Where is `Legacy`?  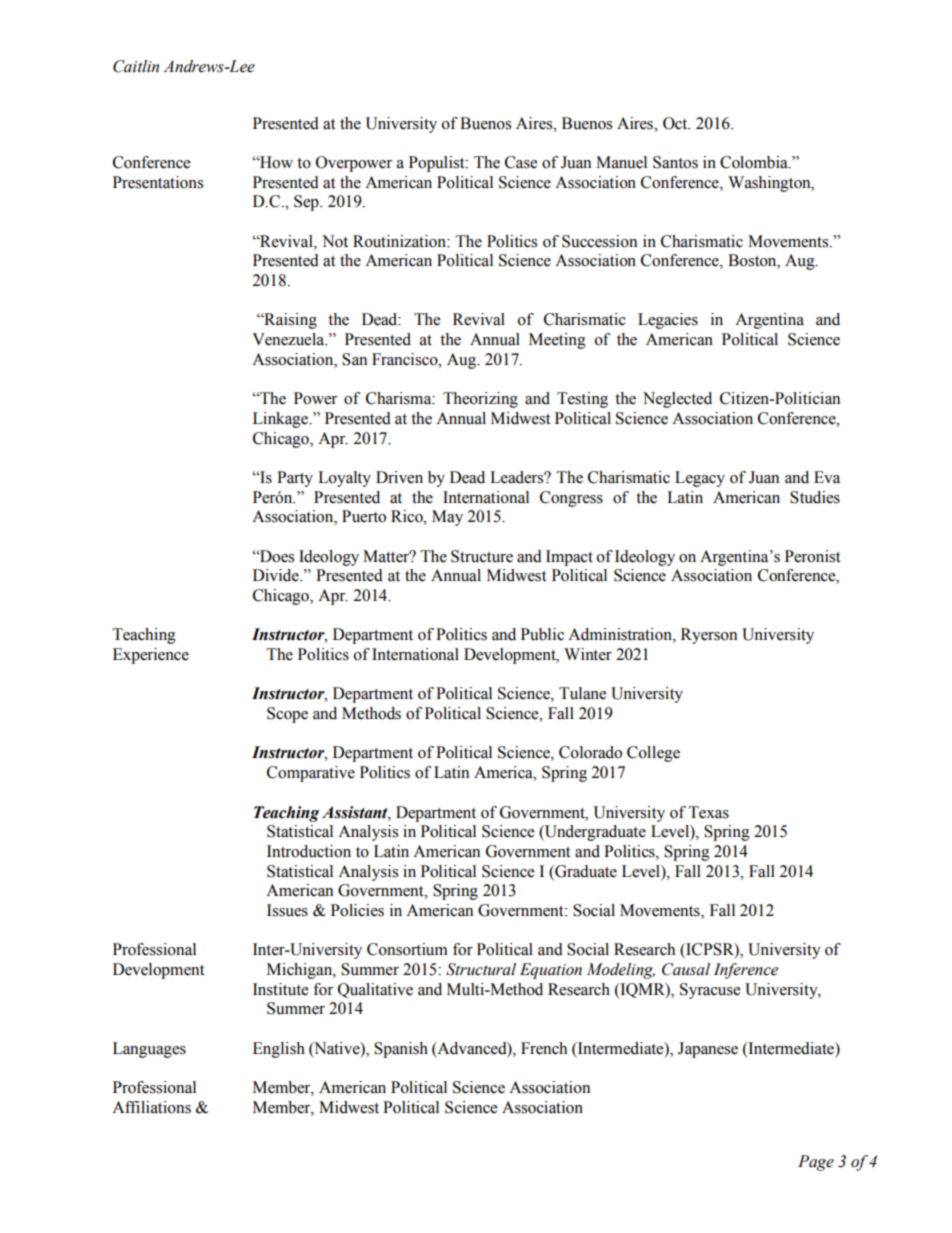 Legacy is located at coordinates (700, 479).
